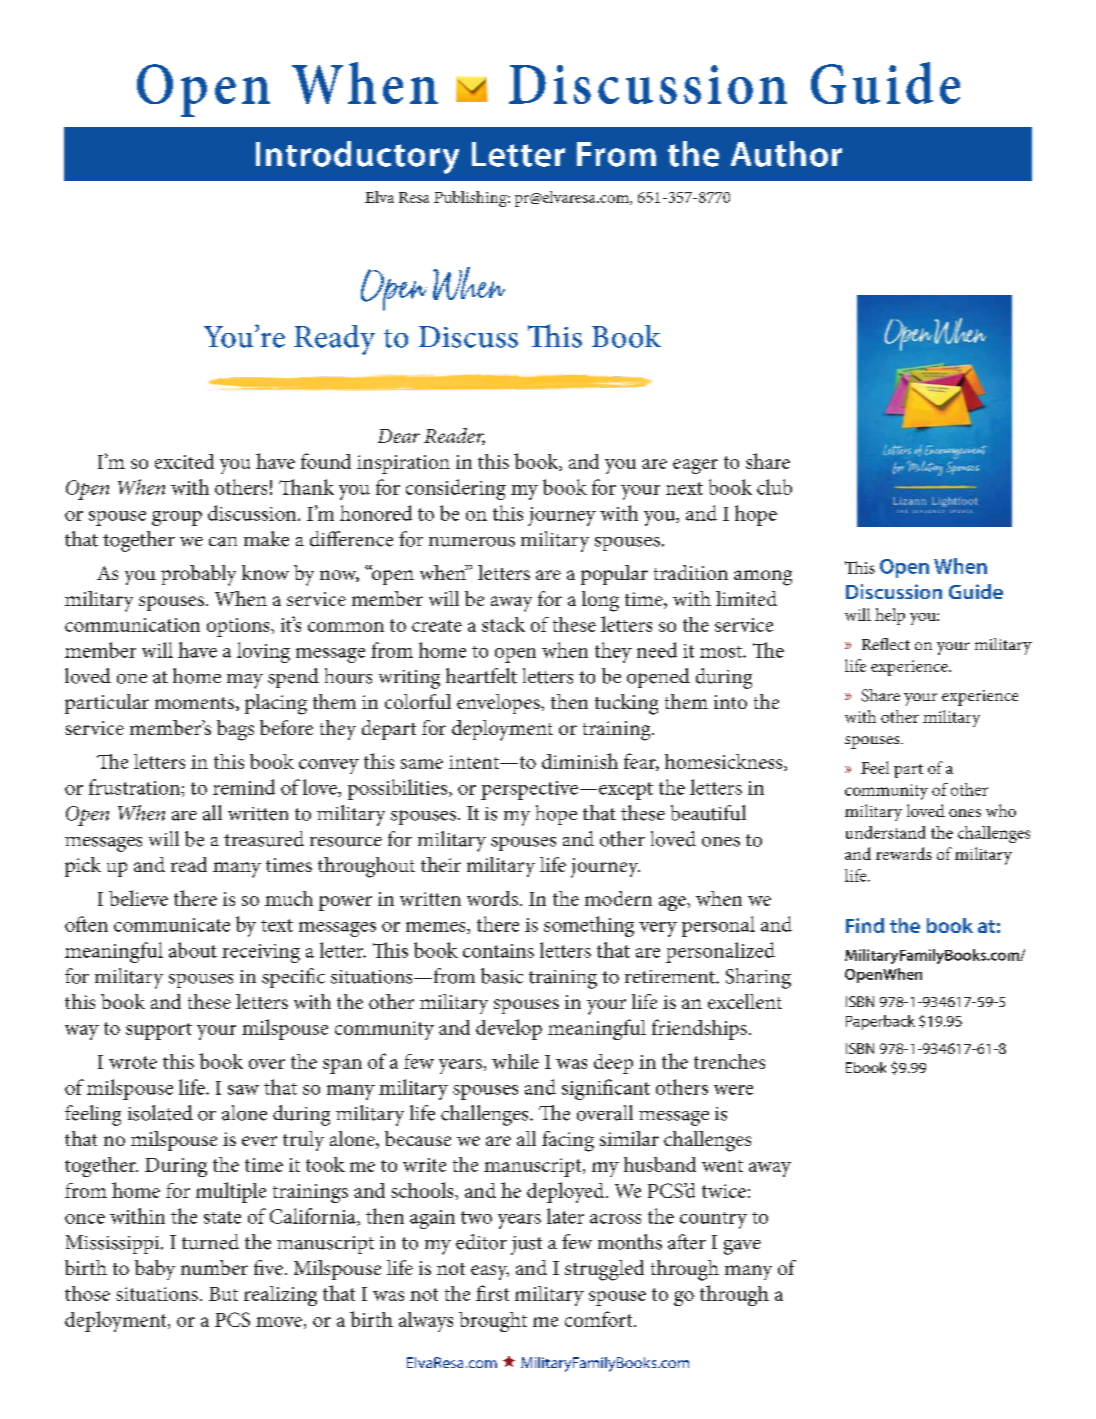  What do you see at coordinates (865, 925) in the screenshot?
I see `Find` at bounding box center [865, 925].
